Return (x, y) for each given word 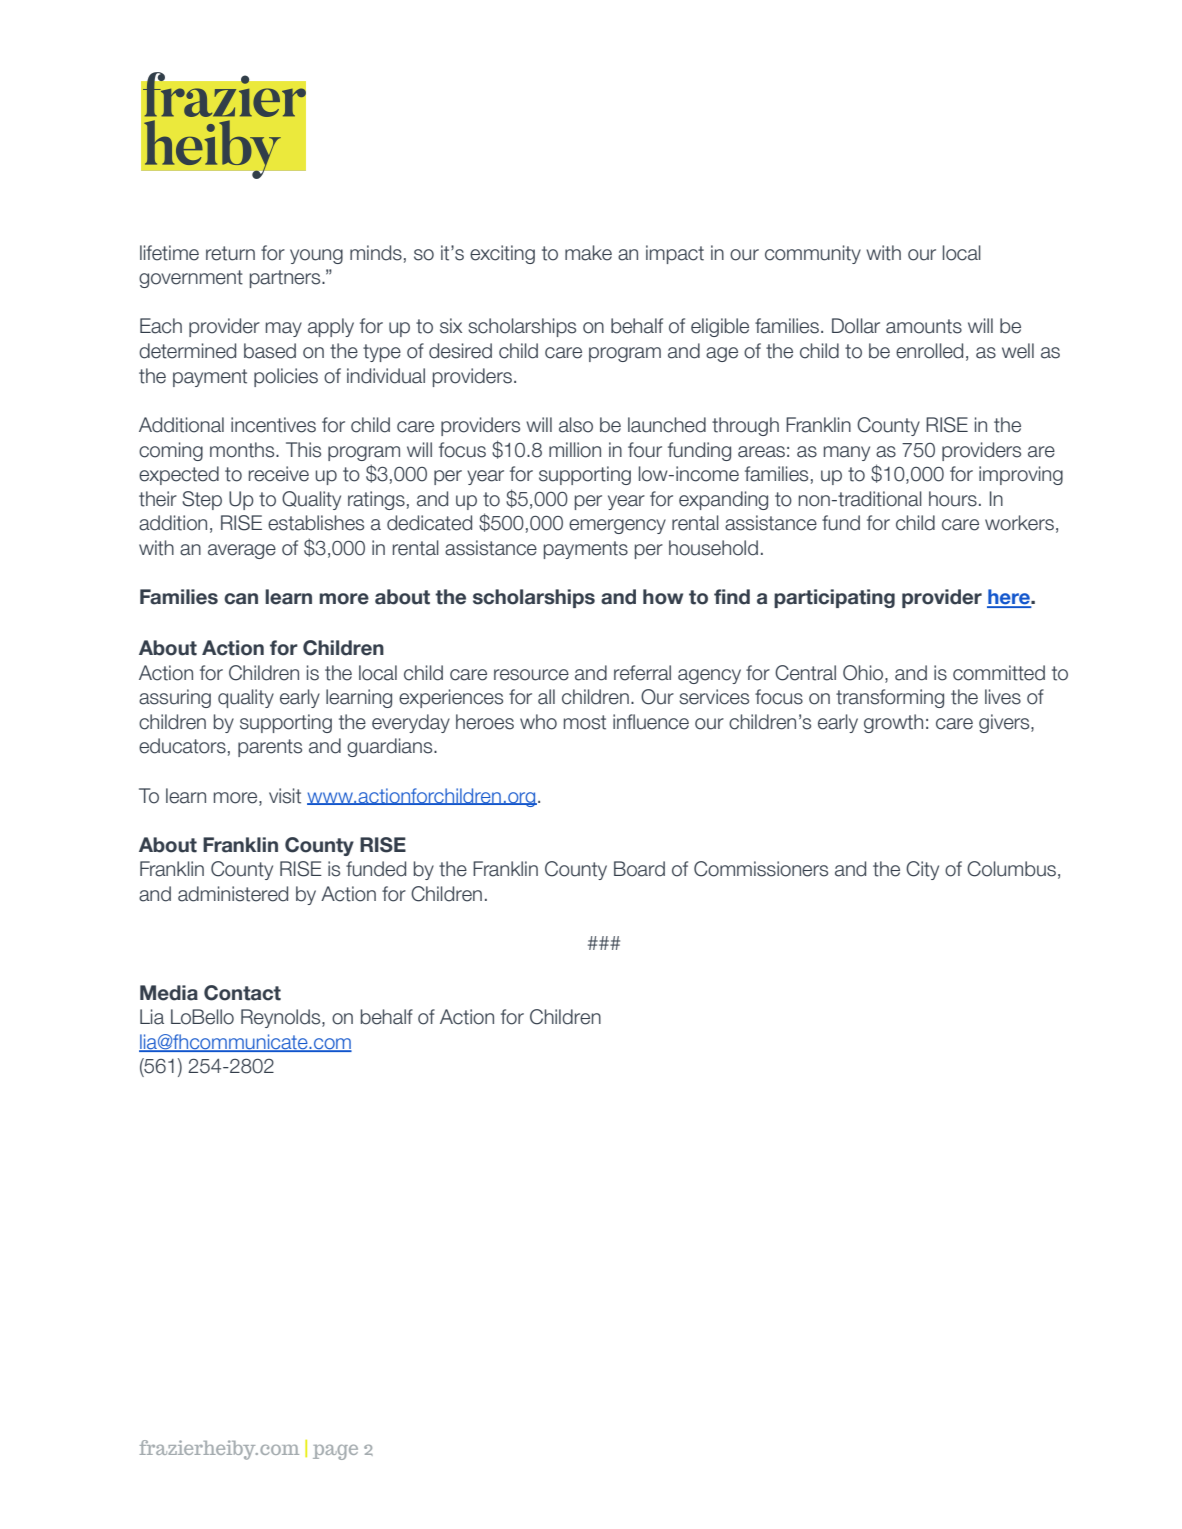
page (335, 1452)
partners (286, 279)
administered (233, 894)
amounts (924, 326)
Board (639, 869)
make (588, 253)
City (922, 870)
